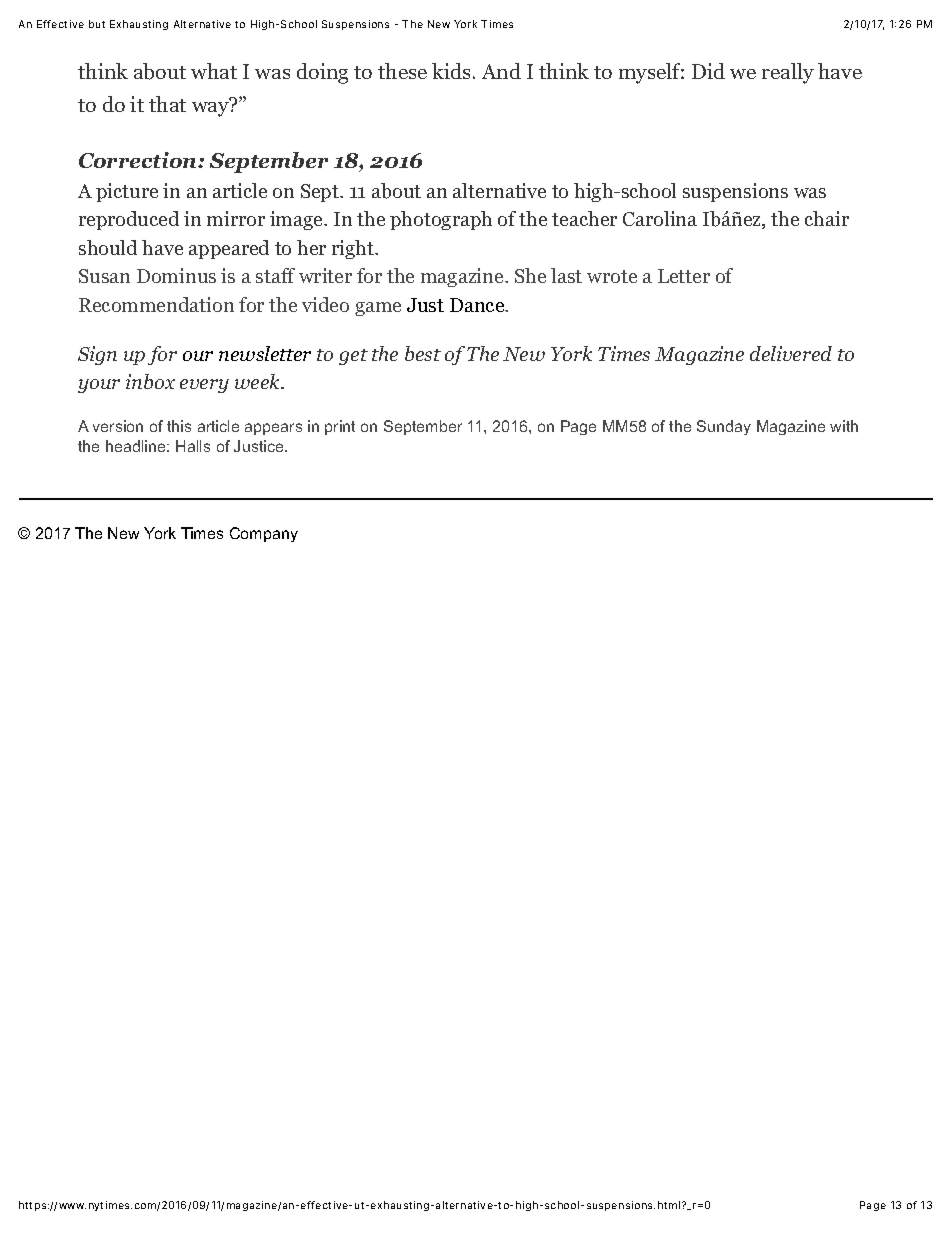 The width and height of the screenshot is (952, 1233). I want to click on Dominus, so click(176, 275).
